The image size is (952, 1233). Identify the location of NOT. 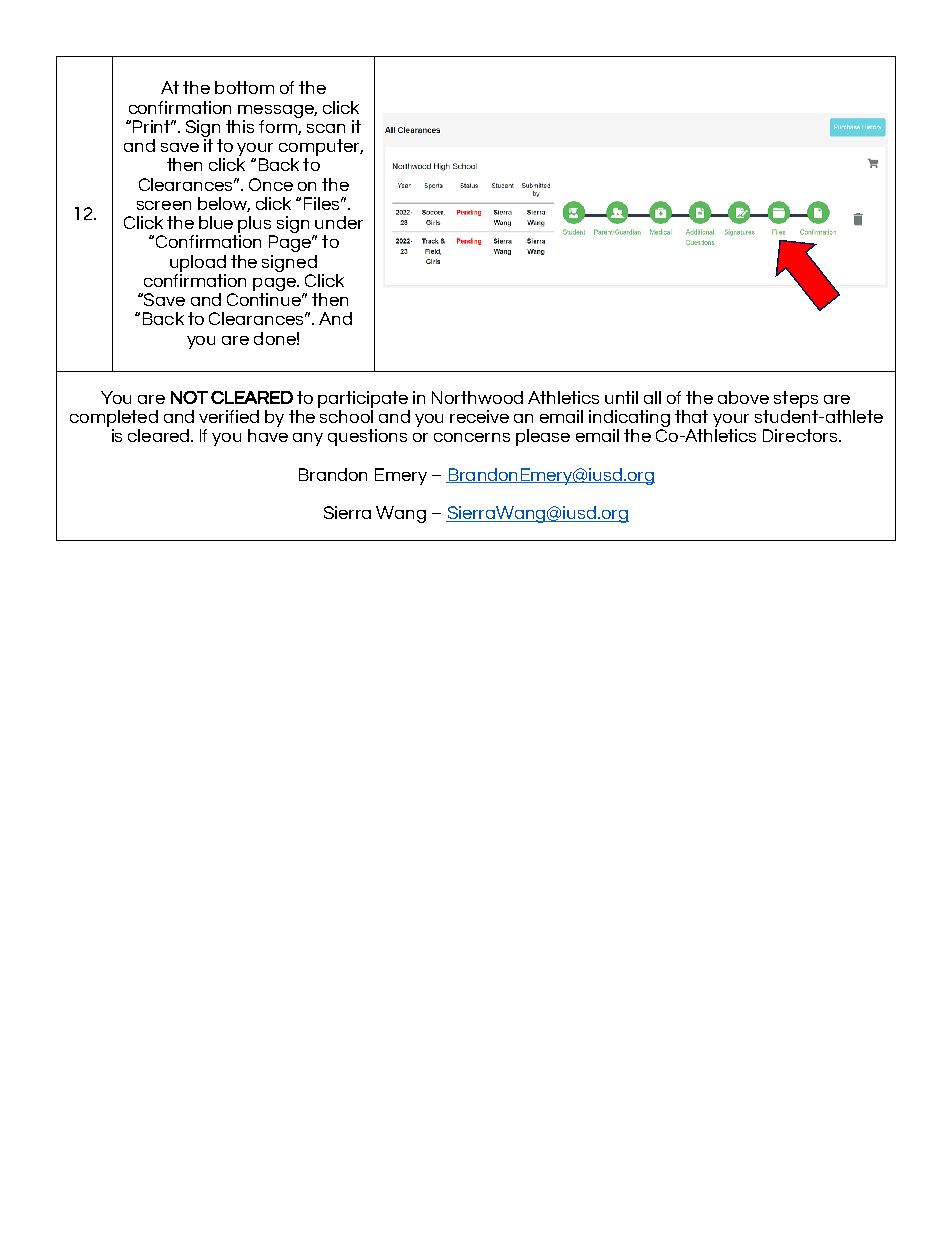
(189, 397).
